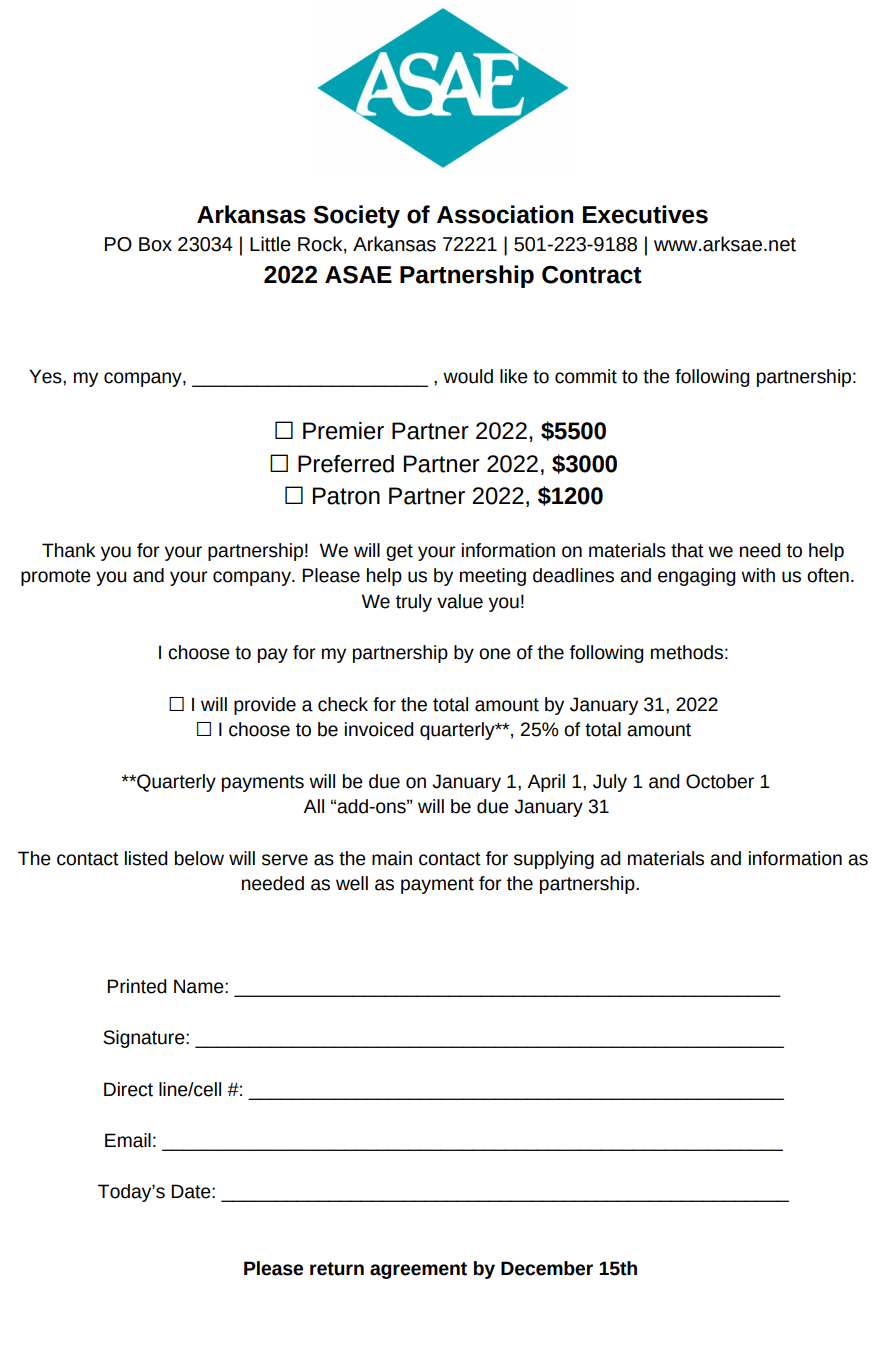 The width and height of the screenshot is (887, 1372). Describe the element at coordinates (645, 214) in the screenshot. I see `Executives` at that location.
